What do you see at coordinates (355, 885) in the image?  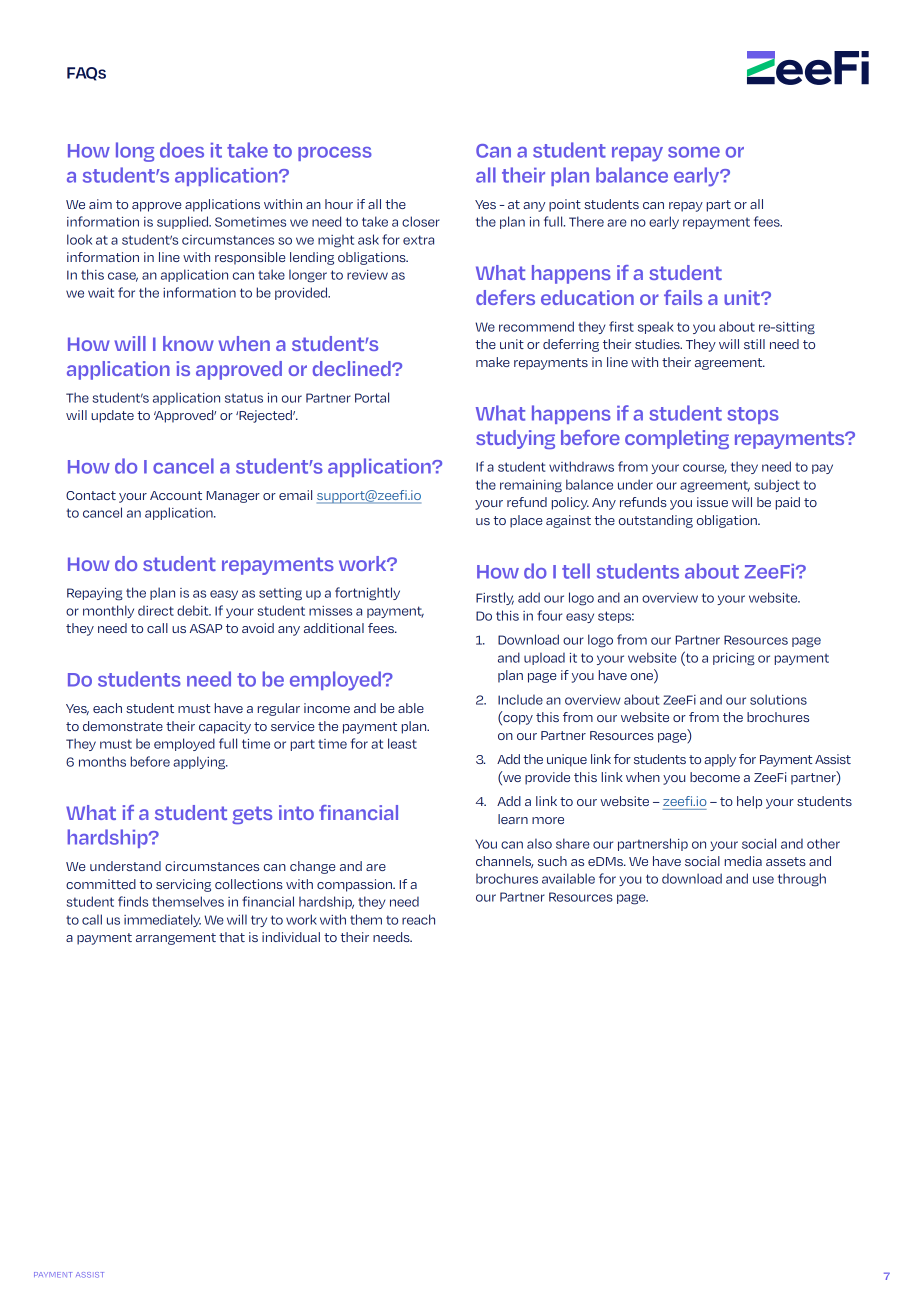 I see `compassion` at bounding box center [355, 885].
